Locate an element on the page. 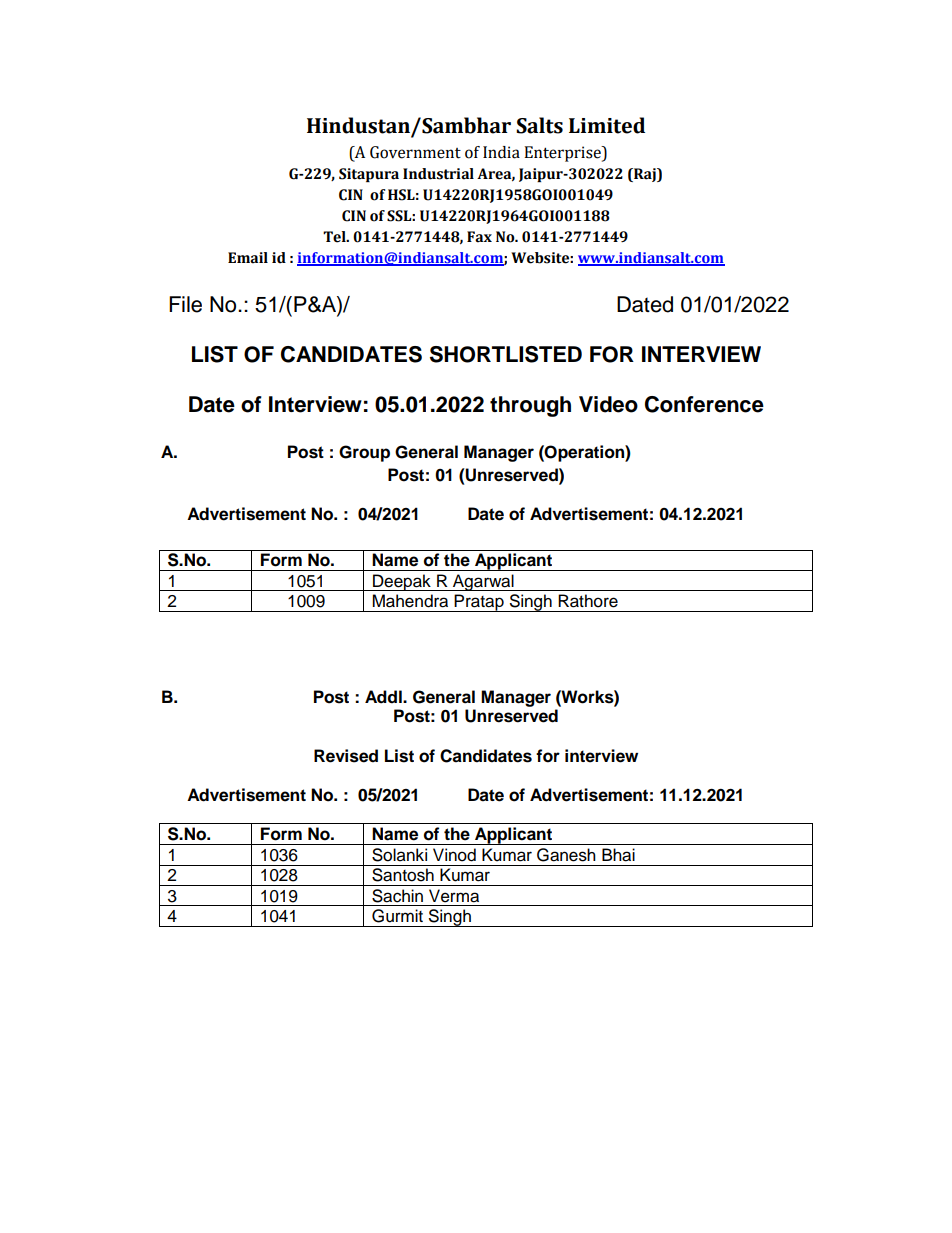  Government is located at coordinates (415, 152).
